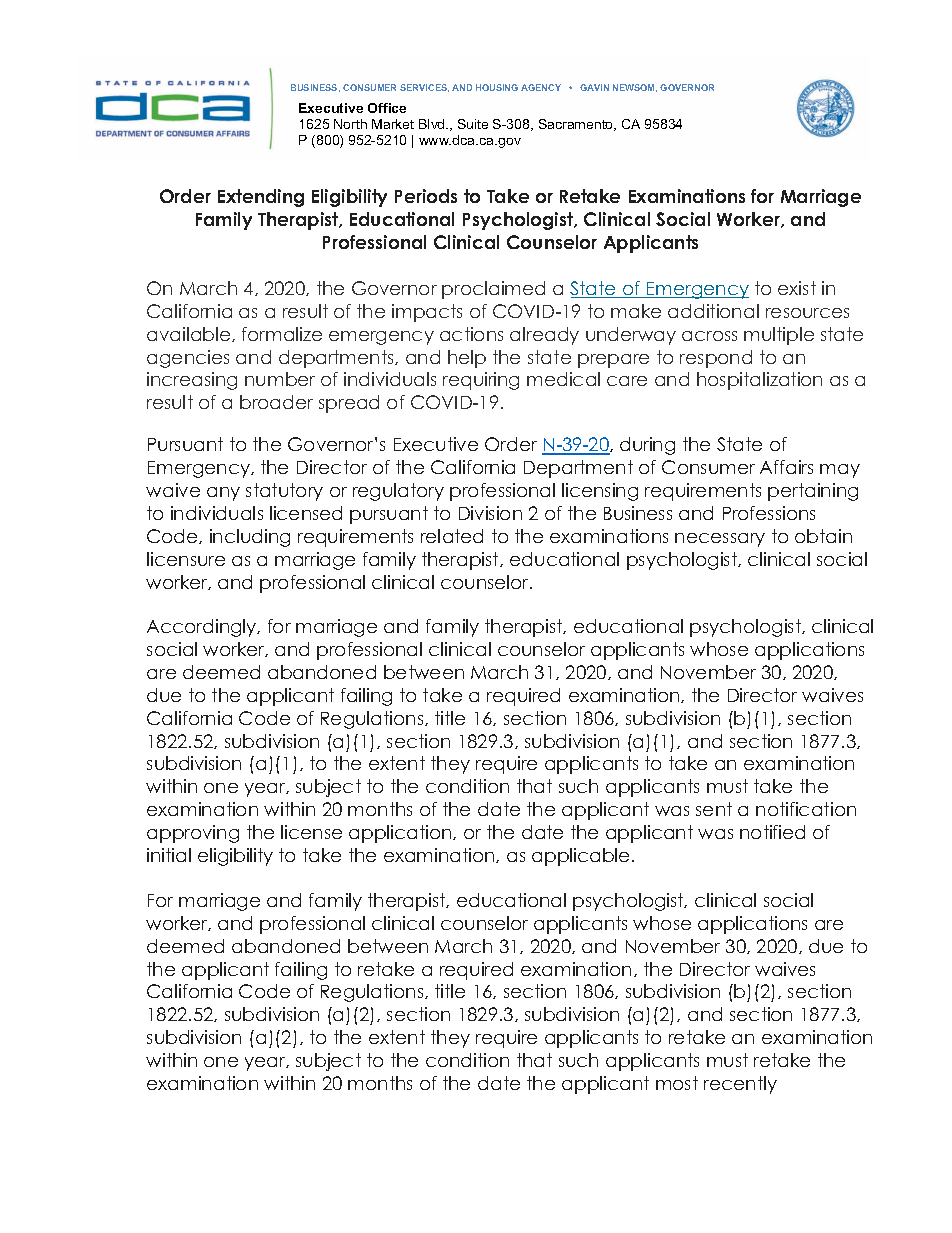 The image size is (952, 1233). Describe the element at coordinates (473, 124) in the screenshot. I see `Suite` at that location.
